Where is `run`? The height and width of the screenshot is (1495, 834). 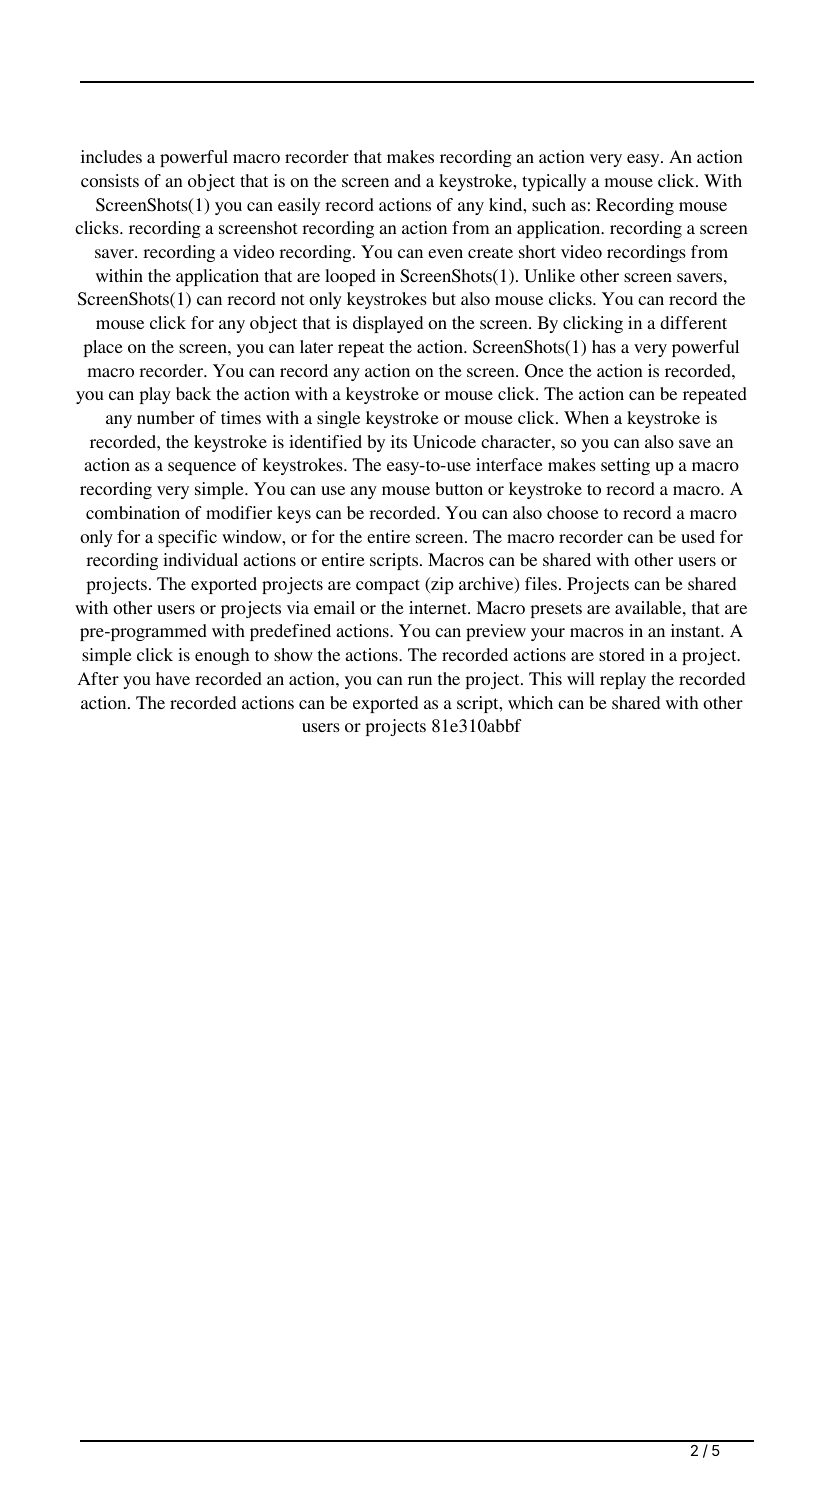
run is located at coordinates (420, 680).
